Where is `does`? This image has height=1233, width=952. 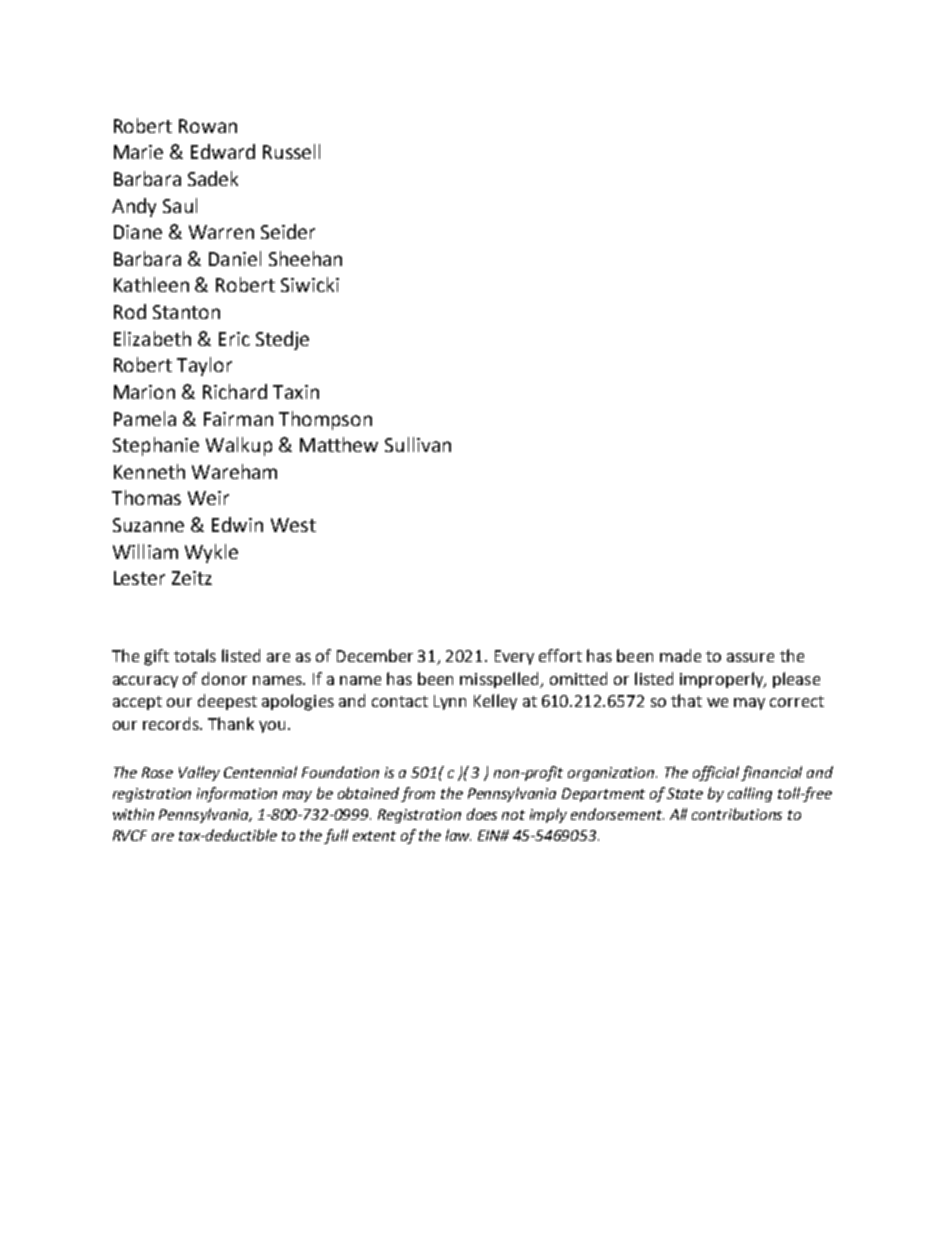 does is located at coordinates (482, 814).
